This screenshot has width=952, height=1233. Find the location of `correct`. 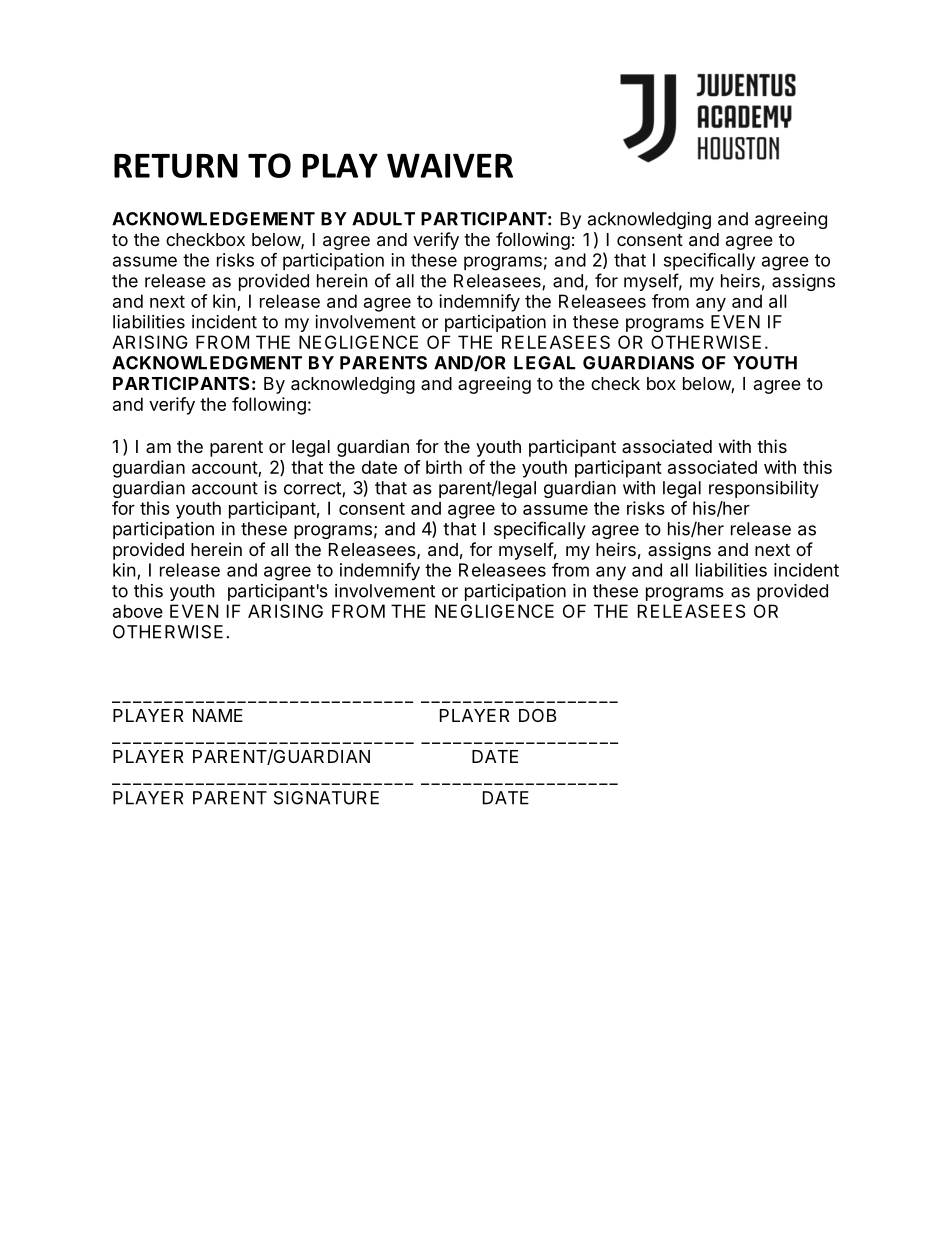

correct is located at coordinates (313, 489).
